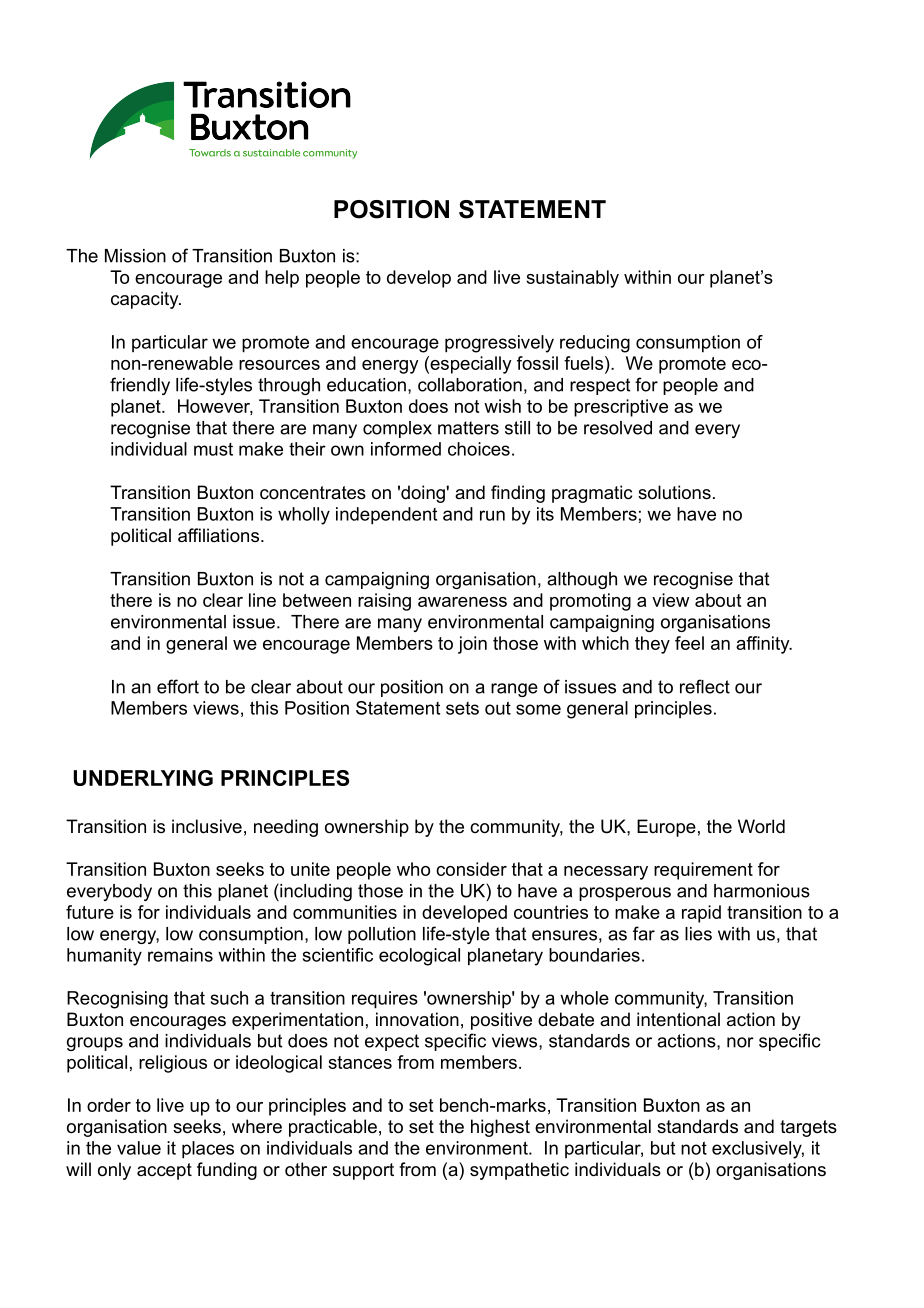  Describe the element at coordinates (572, 279) in the screenshot. I see `sustainably` at that location.
